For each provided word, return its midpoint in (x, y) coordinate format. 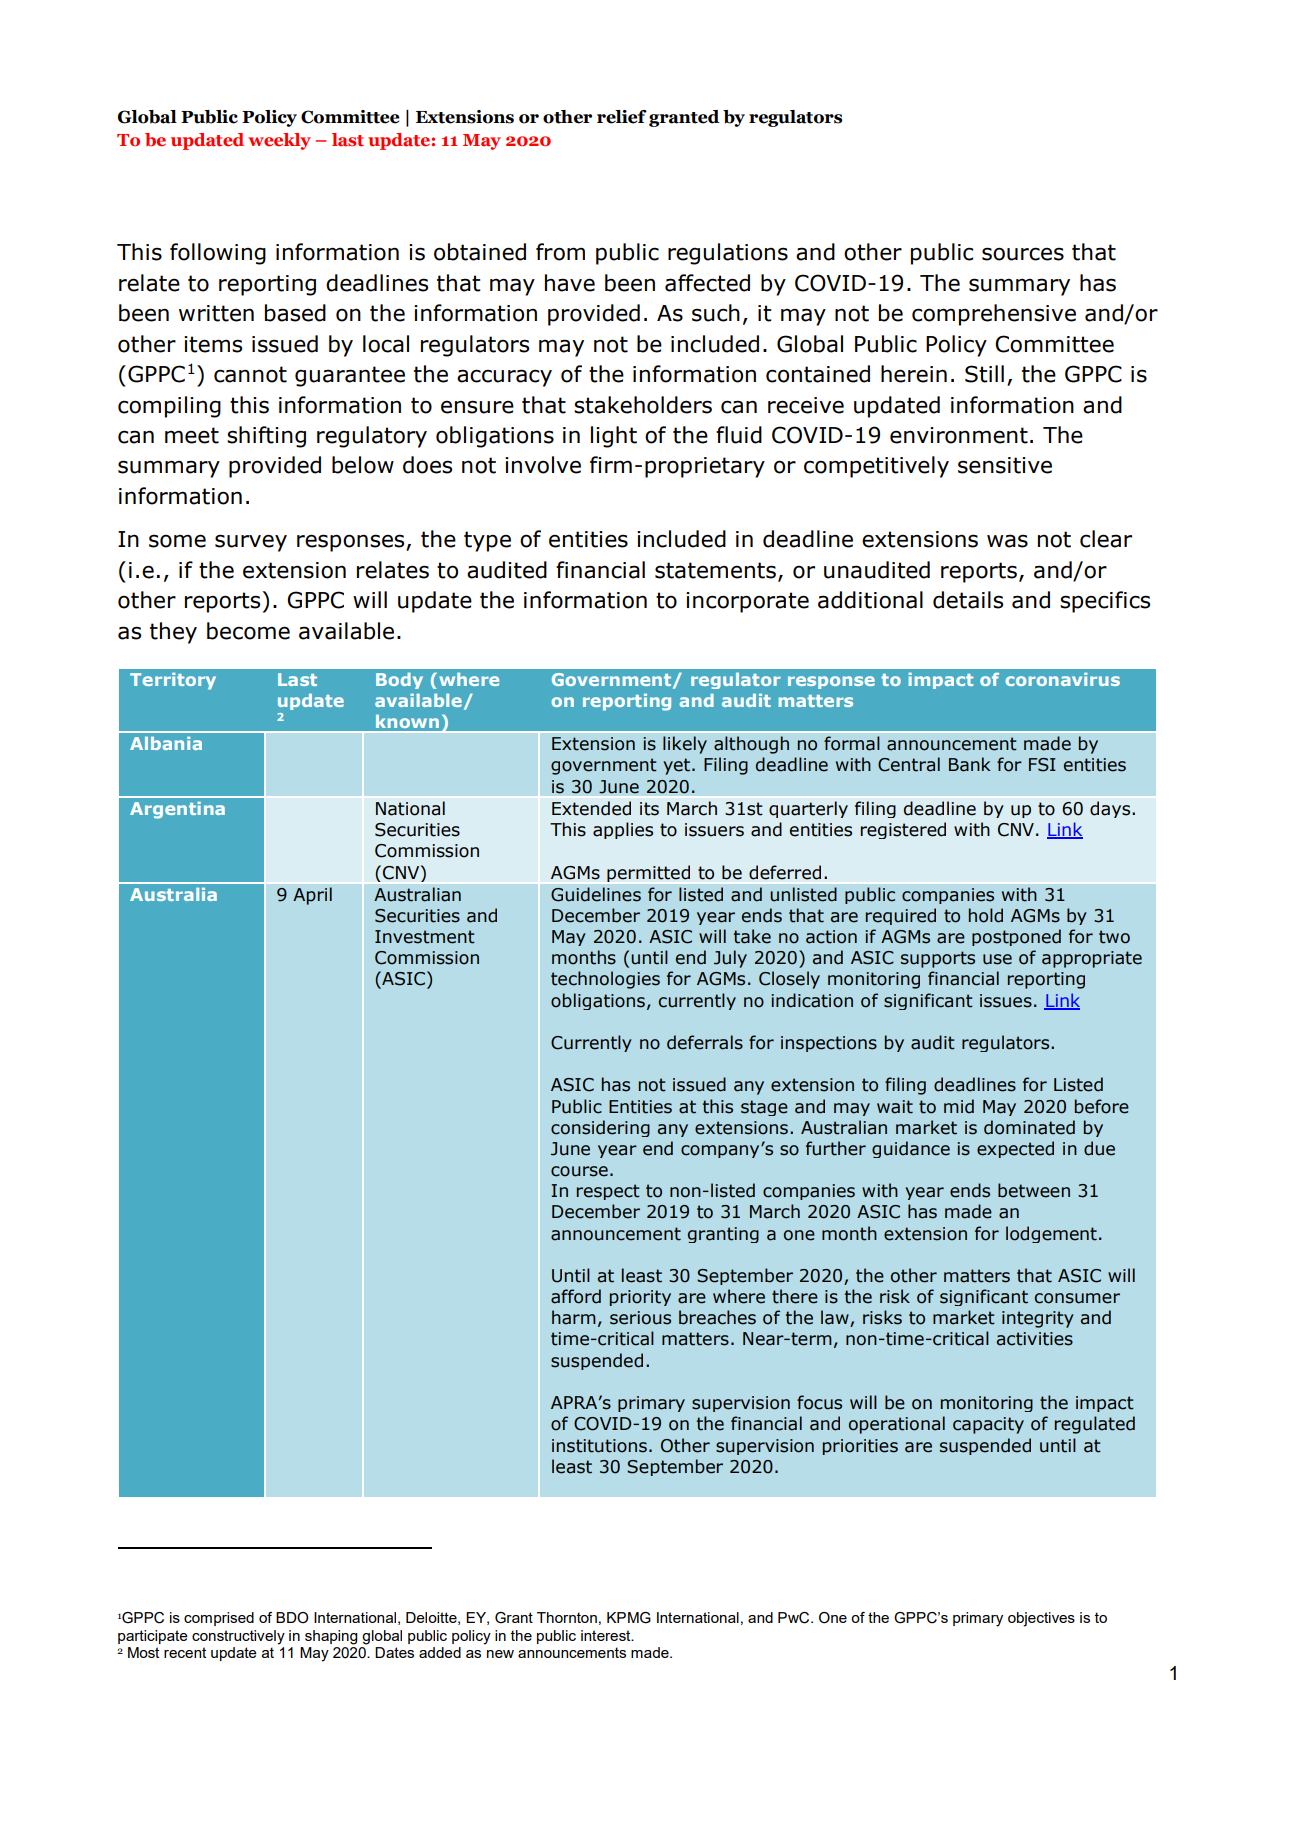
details (968, 600)
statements (715, 570)
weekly (279, 141)
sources (1023, 254)
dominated (1029, 1127)
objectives (1041, 1619)
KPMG (629, 1618)
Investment (425, 937)
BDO (292, 1618)
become (248, 631)
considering (600, 1128)
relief (622, 117)
